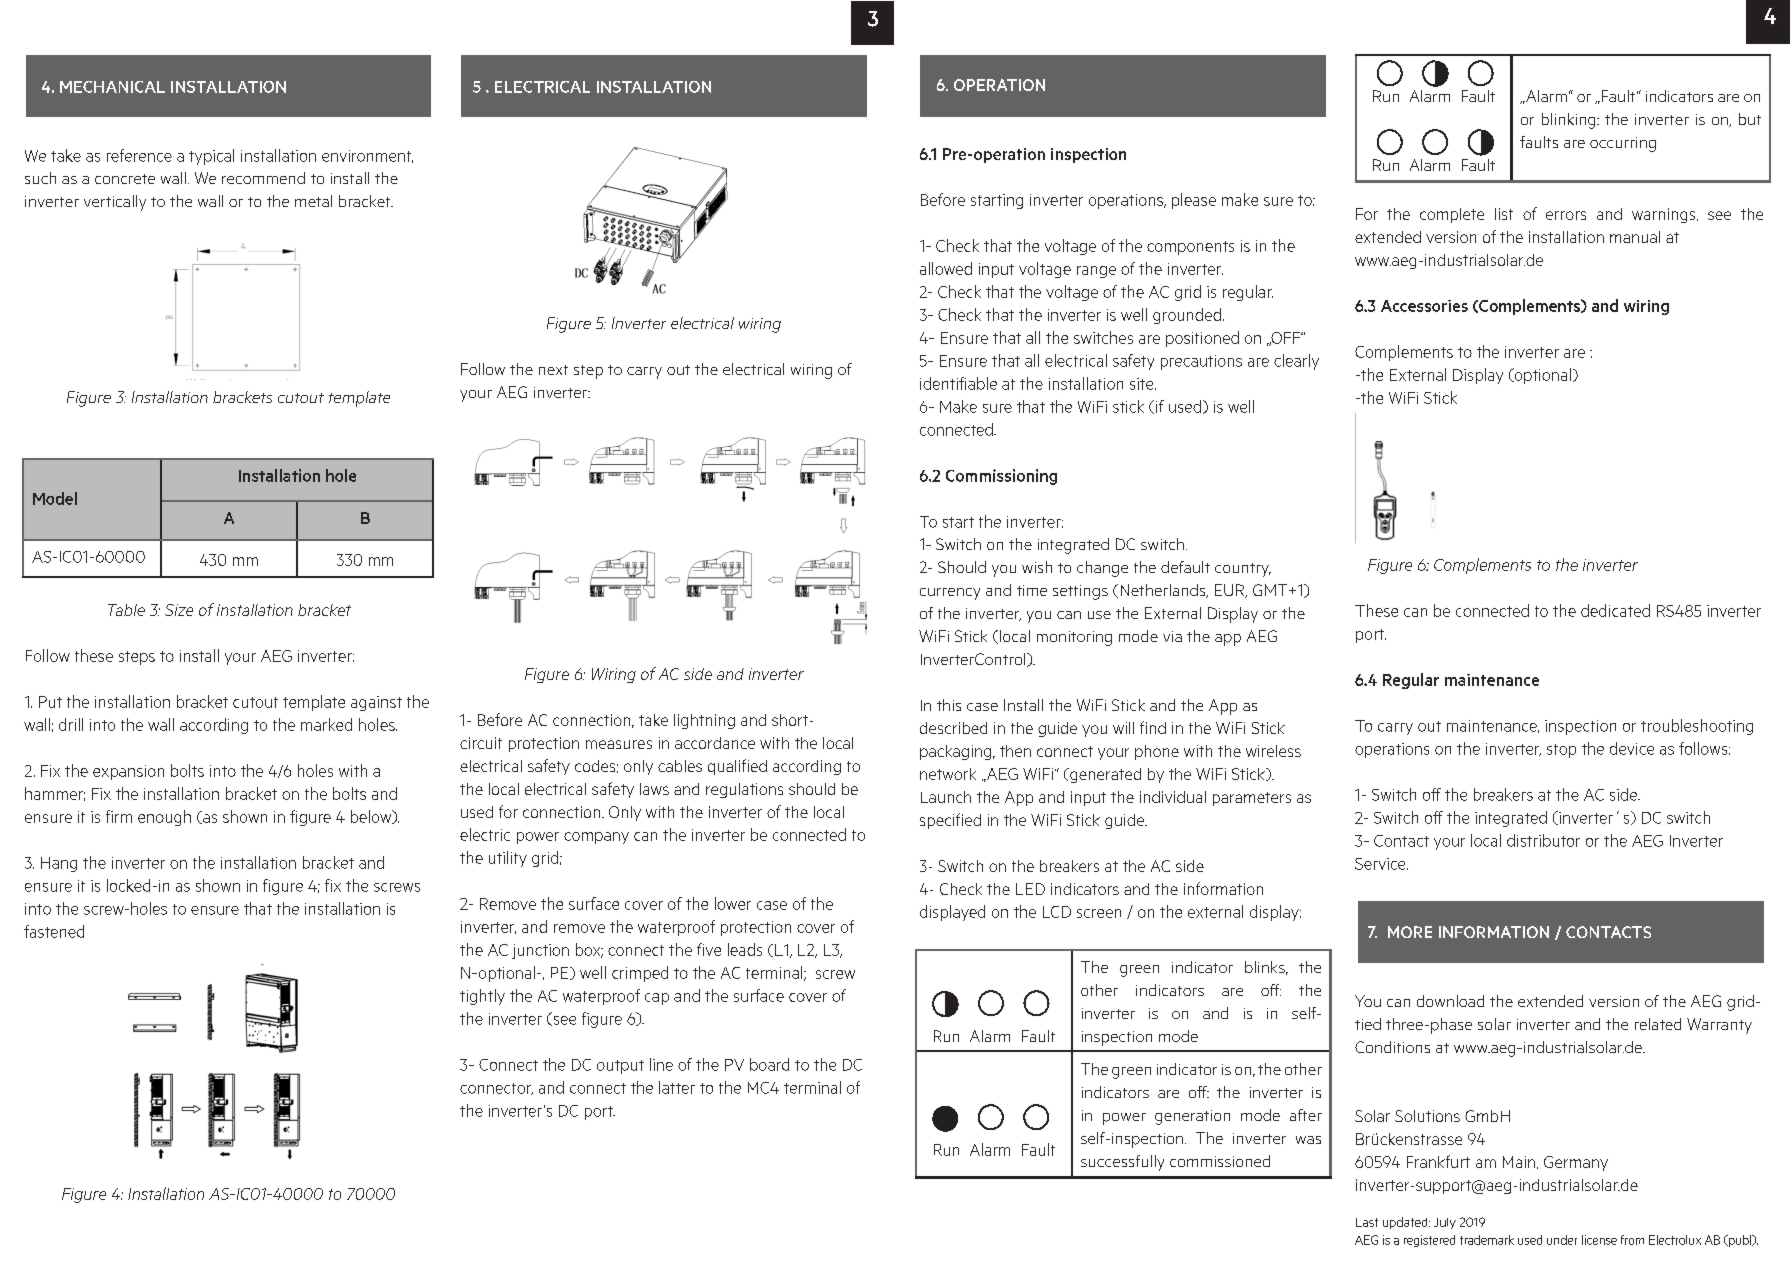 The height and width of the document is (1266, 1791). I want to click on typical, so click(211, 157).
